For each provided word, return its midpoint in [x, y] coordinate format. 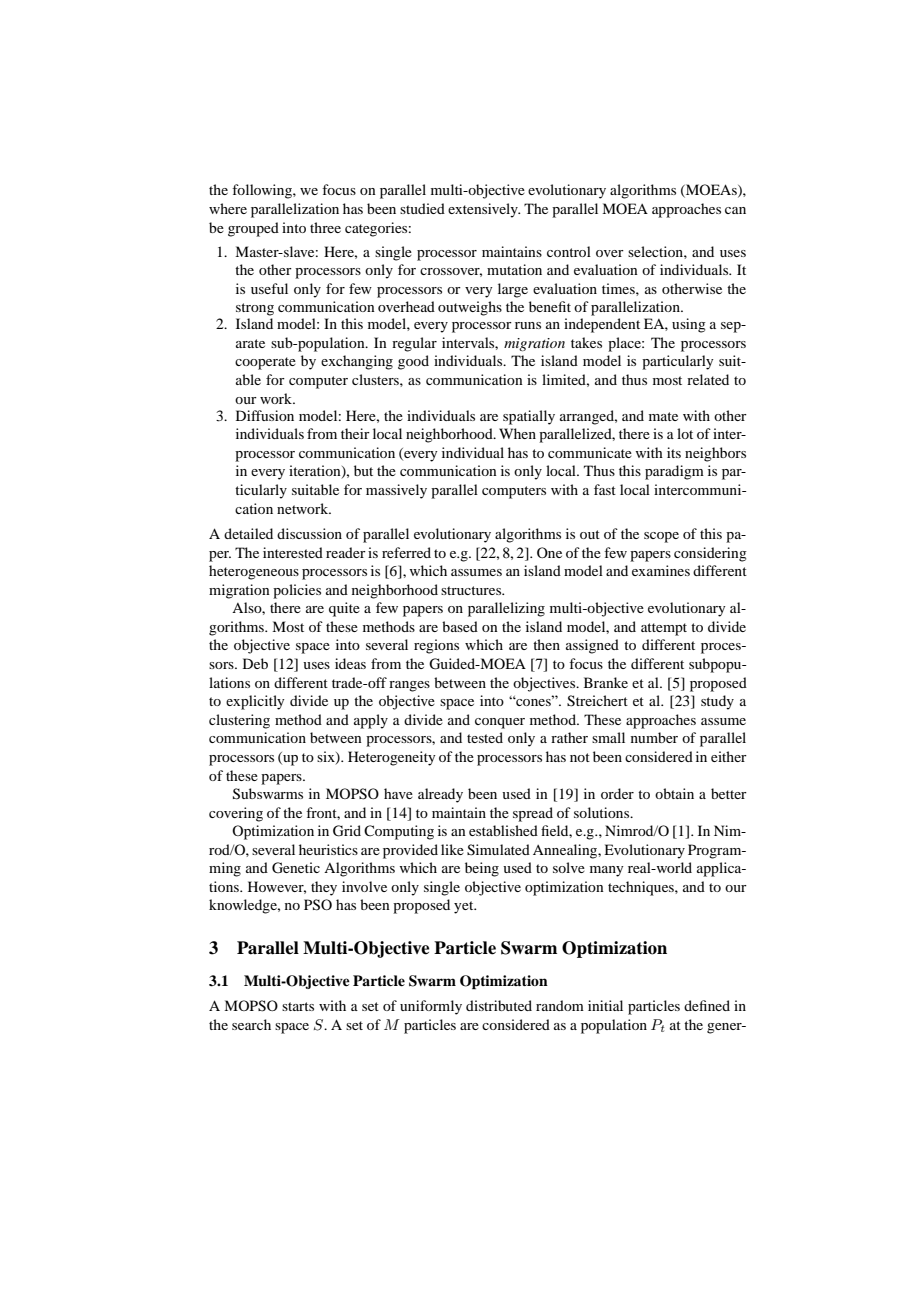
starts [298, 1006]
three [325, 227]
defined [707, 1005]
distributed [499, 1005]
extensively [484, 210]
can [735, 210]
